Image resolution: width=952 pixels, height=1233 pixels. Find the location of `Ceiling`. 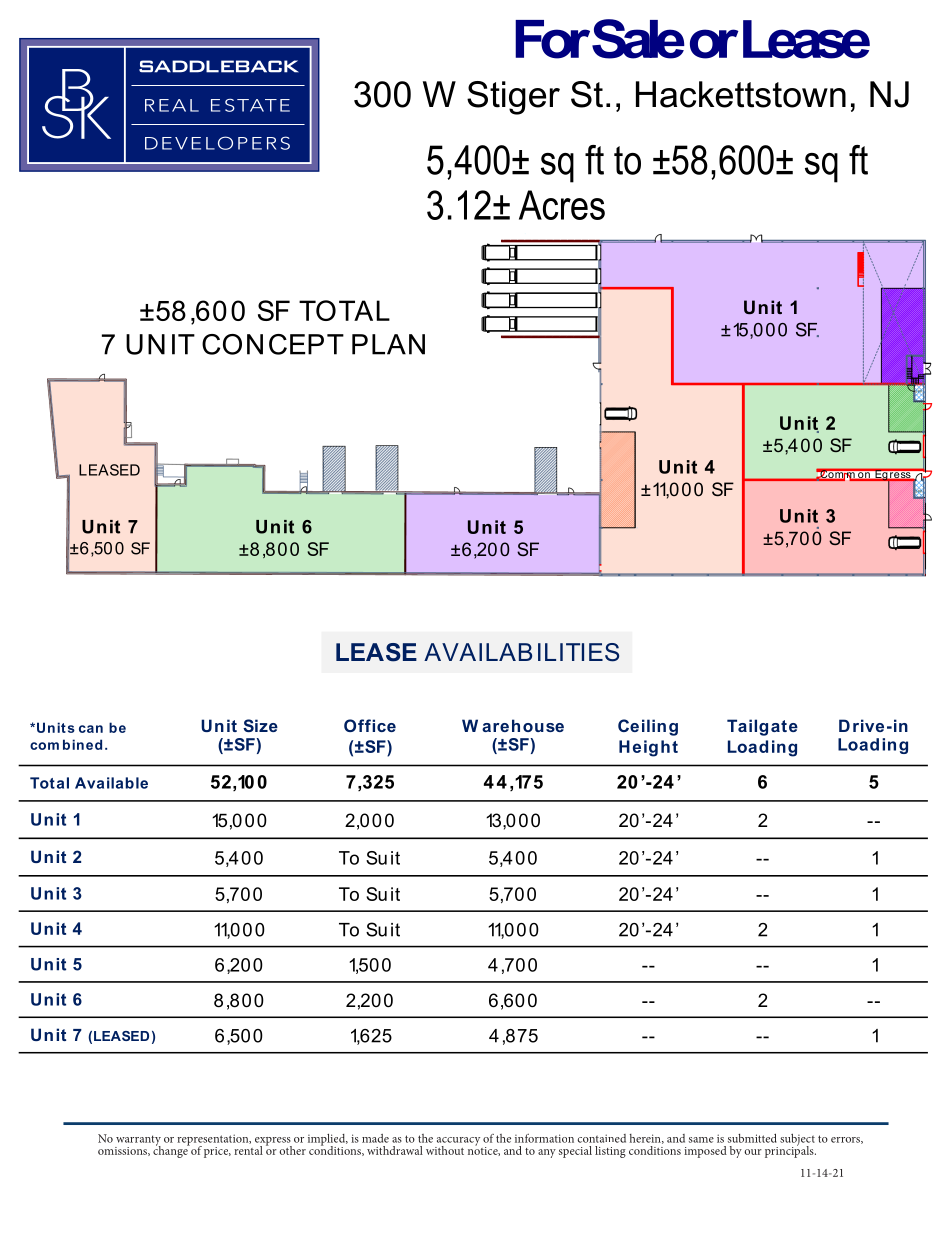

Ceiling is located at coordinates (648, 727).
